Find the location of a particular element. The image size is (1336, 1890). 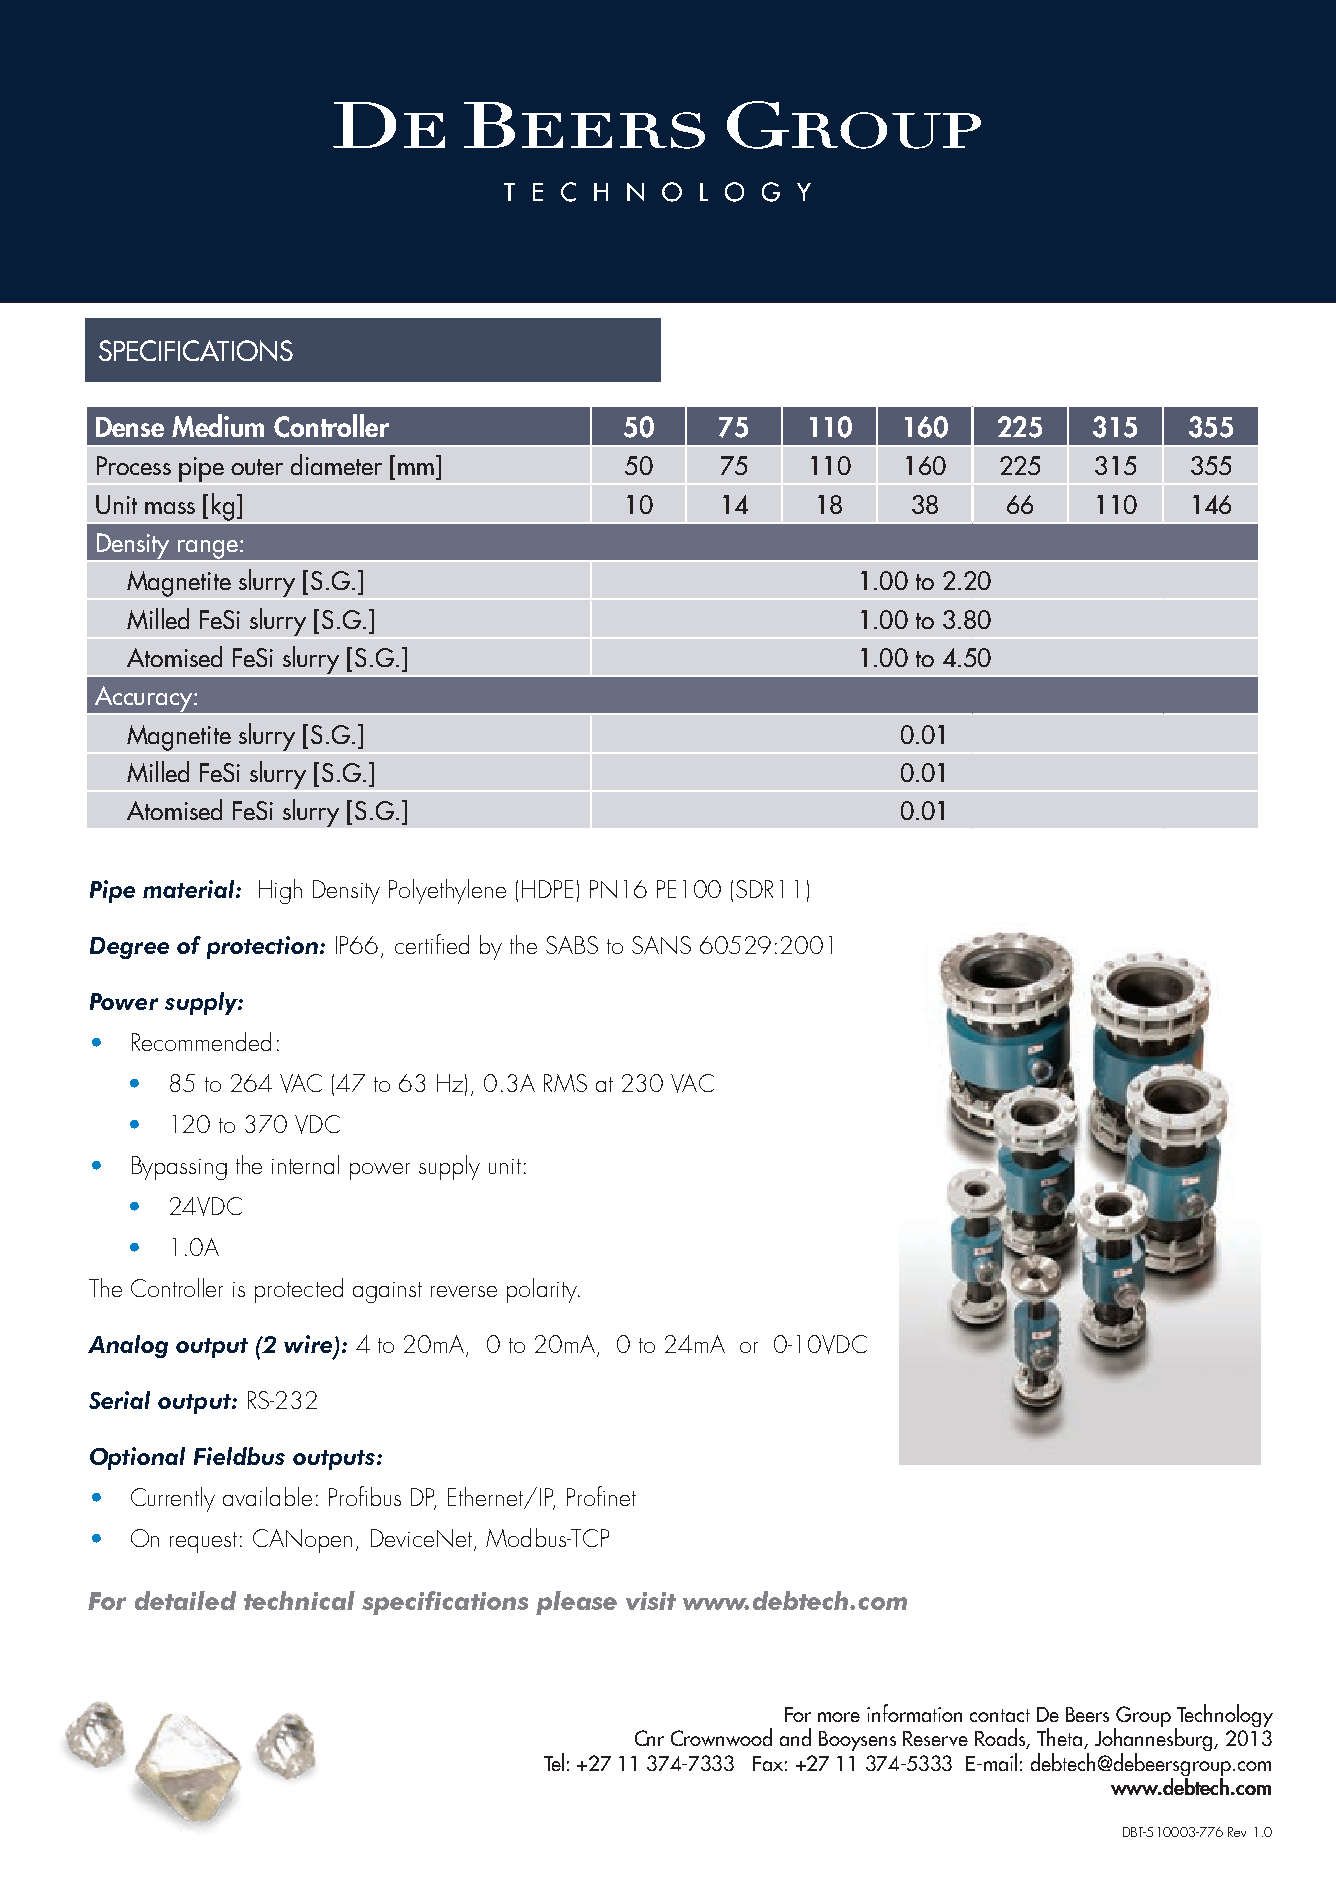

RMS is located at coordinates (565, 1083).
